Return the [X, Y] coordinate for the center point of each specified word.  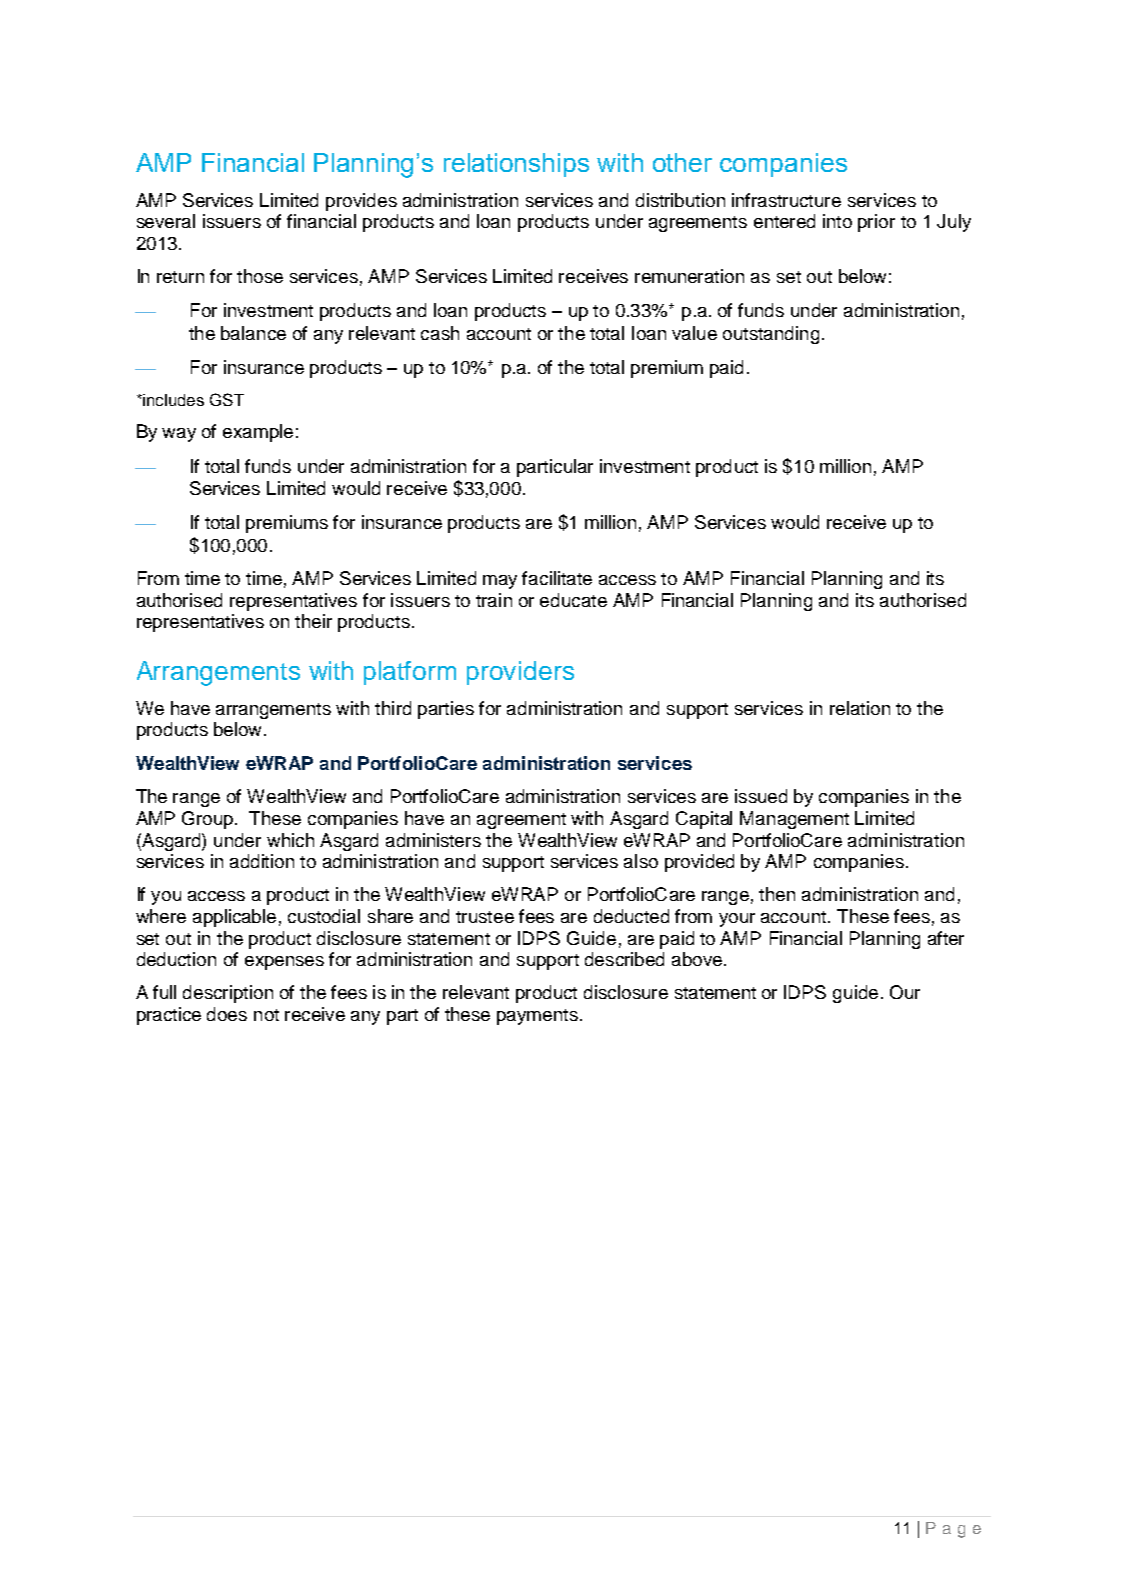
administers [433, 840]
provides [361, 202]
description [228, 994]
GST [227, 399]
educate [573, 600]
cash [440, 333]
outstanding [771, 335]
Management [794, 820]
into [837, 221]
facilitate [557, 578]
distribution [680, 200]
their [313, 621]
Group [209, 820]
